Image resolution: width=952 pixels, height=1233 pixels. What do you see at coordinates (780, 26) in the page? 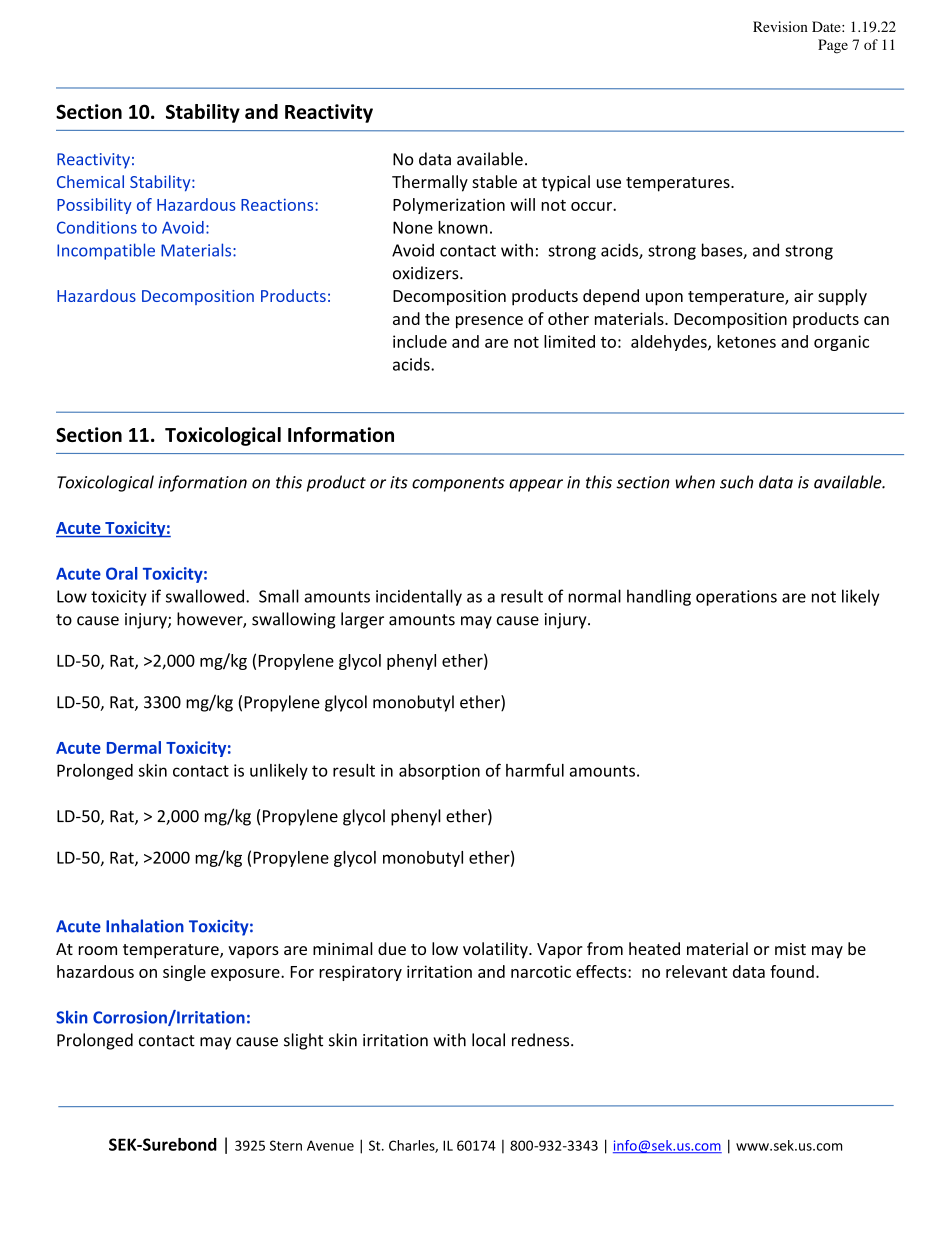
I see `Revision` at bounding box center [780, 26].
